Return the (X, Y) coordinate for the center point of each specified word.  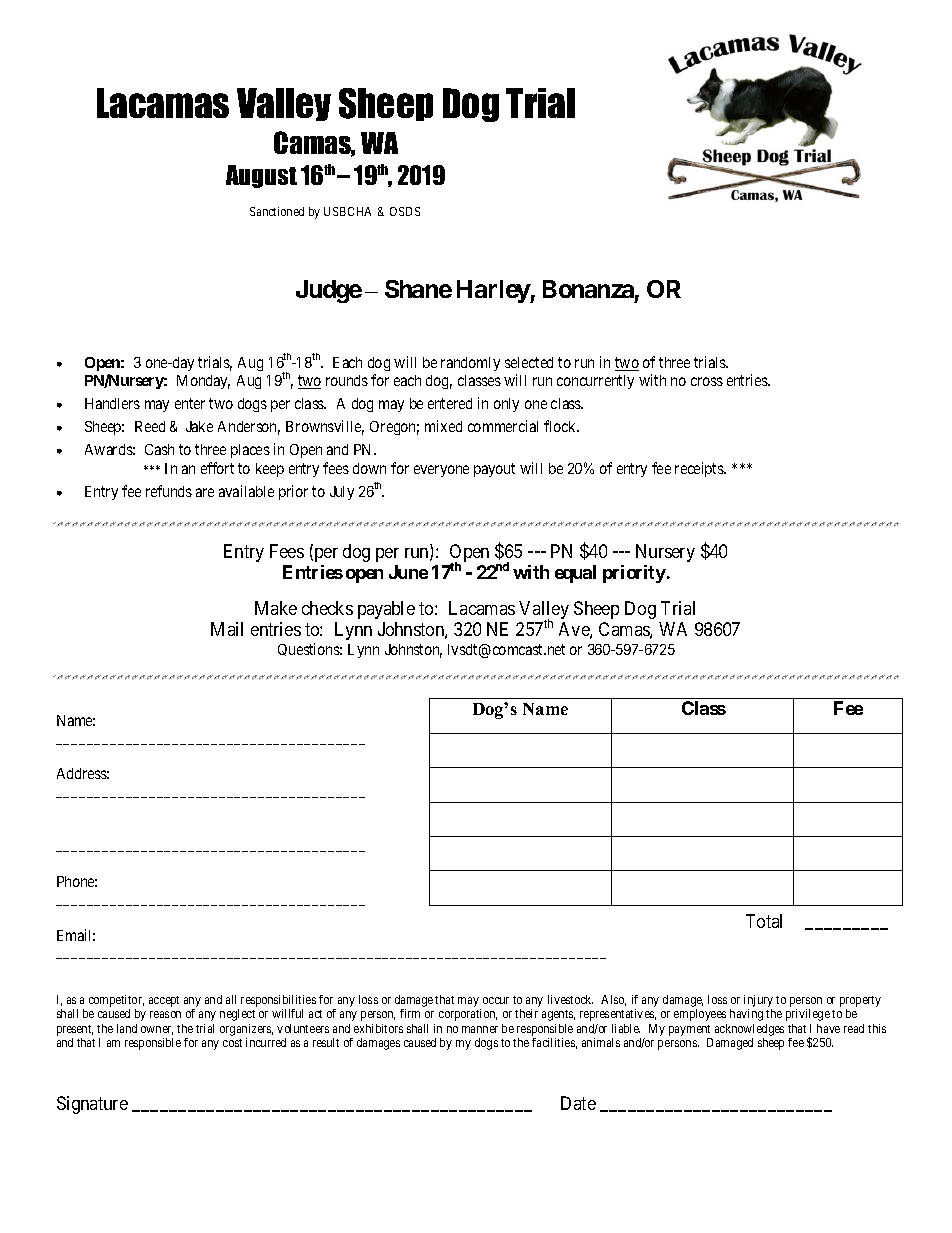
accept (164, 1001)
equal (575, 574)
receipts (700, 469)
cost (232, 1043)
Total (764, 921)
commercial (503, 426)
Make (276, 608)
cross (707, 381)
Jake (199, 426)
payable (386, 610)
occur (496, 1000)
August (261, 176)
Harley (494, 291)
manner (480, 1029)
